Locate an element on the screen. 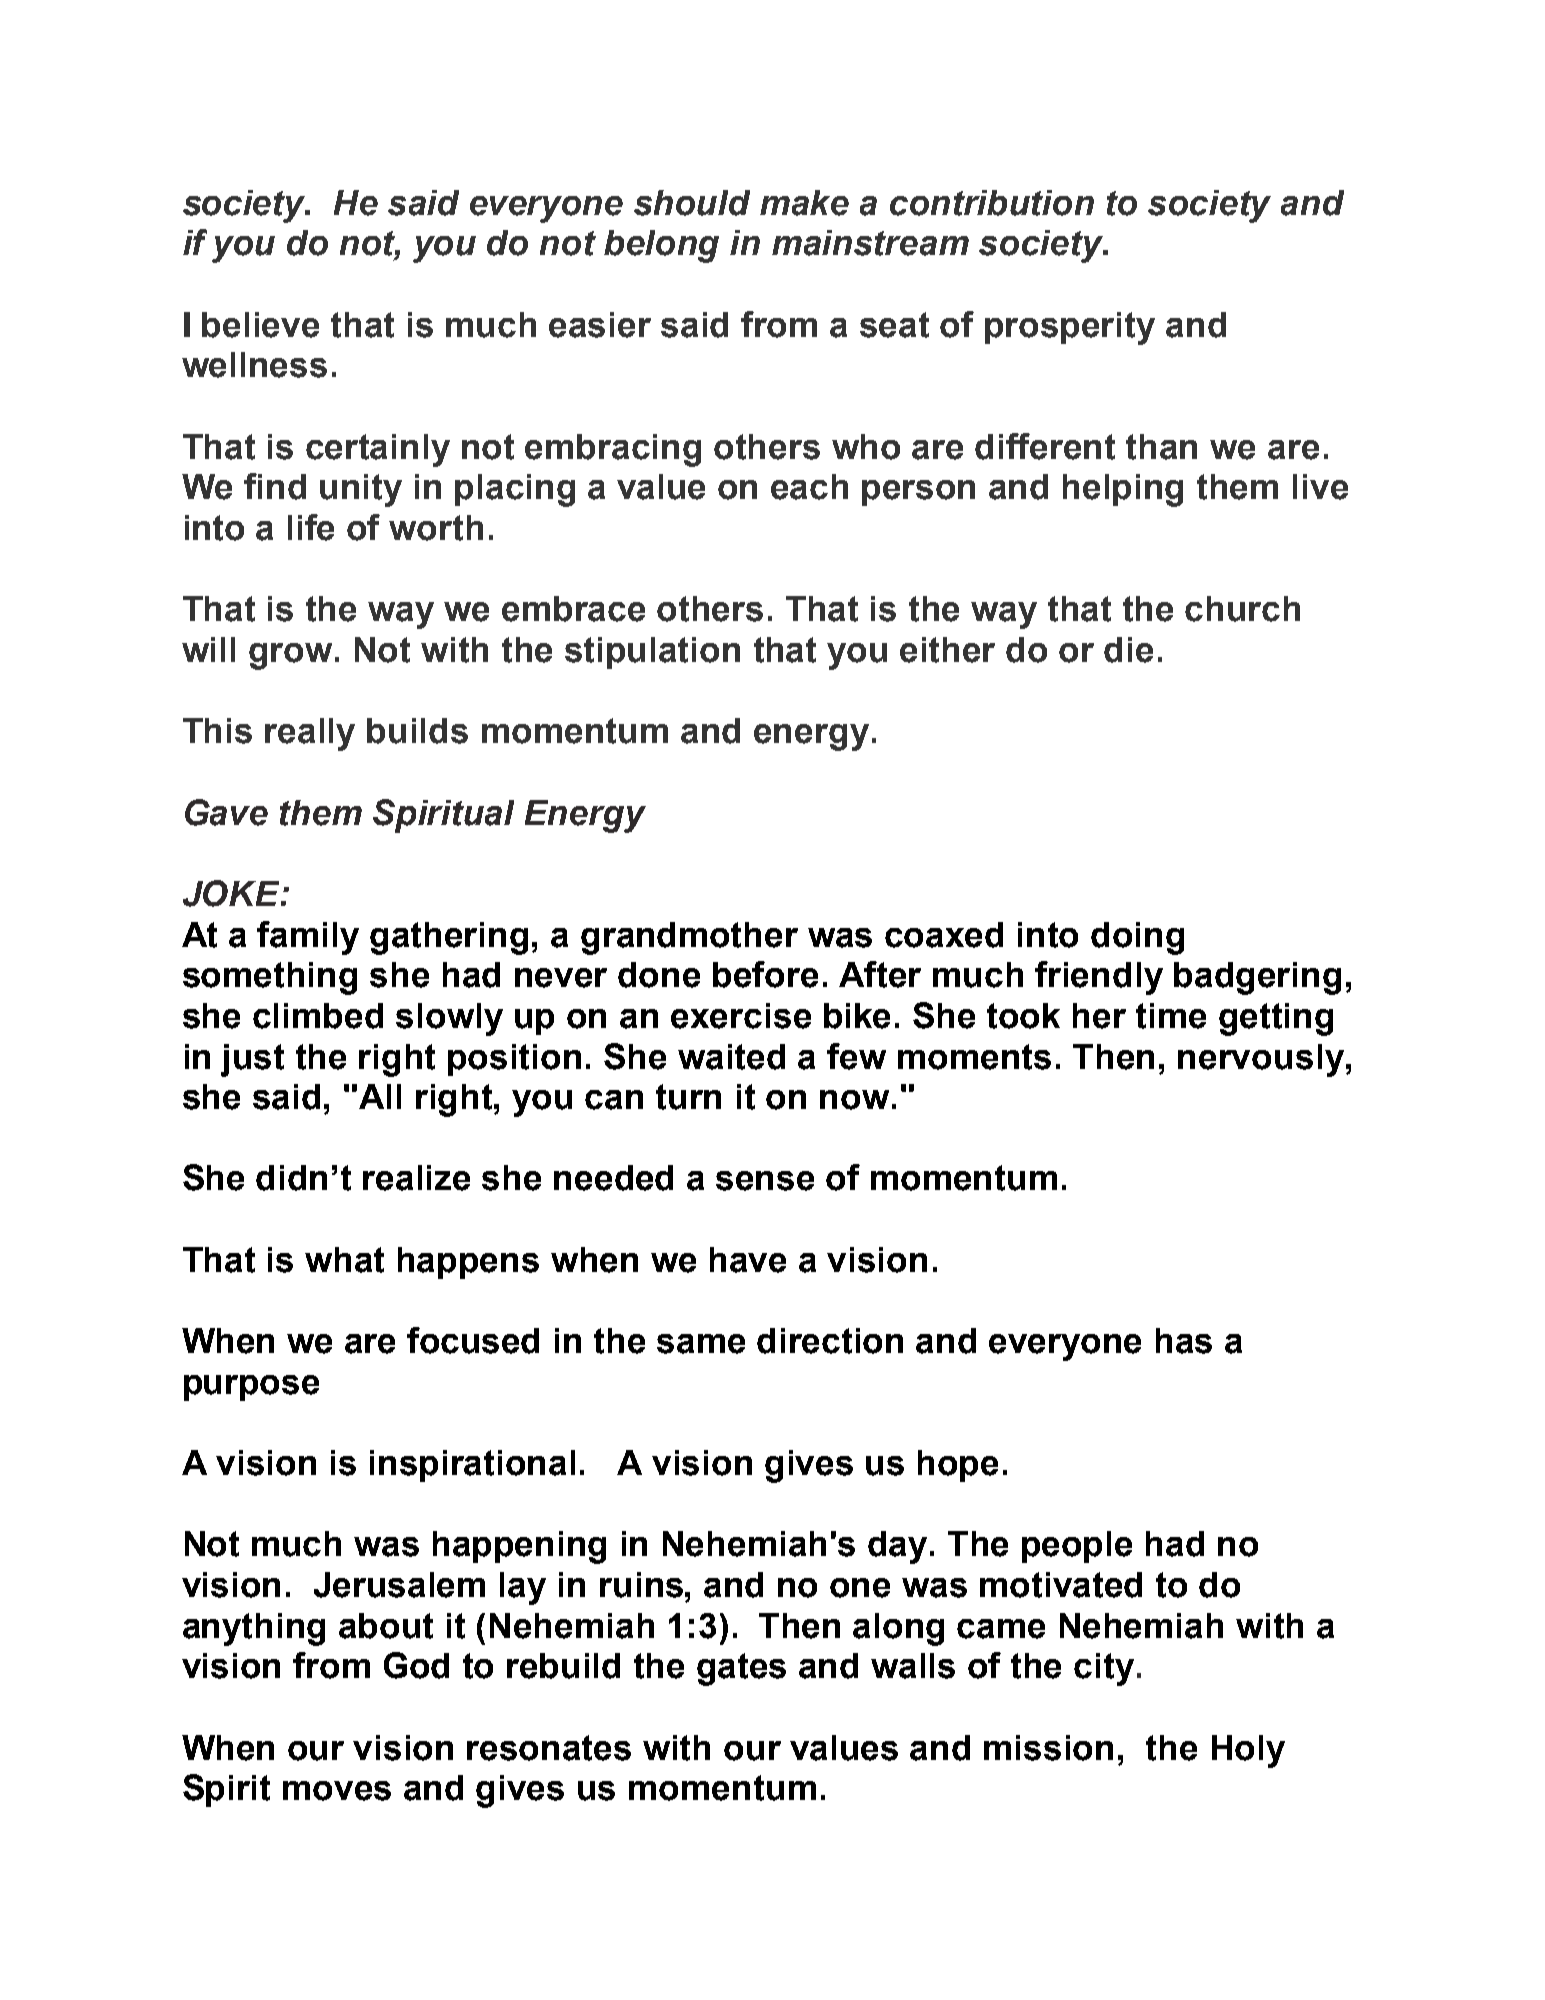 The width and height of the screenshot is (1545, 2000). climbed is located at coordinates (318, 1016).
